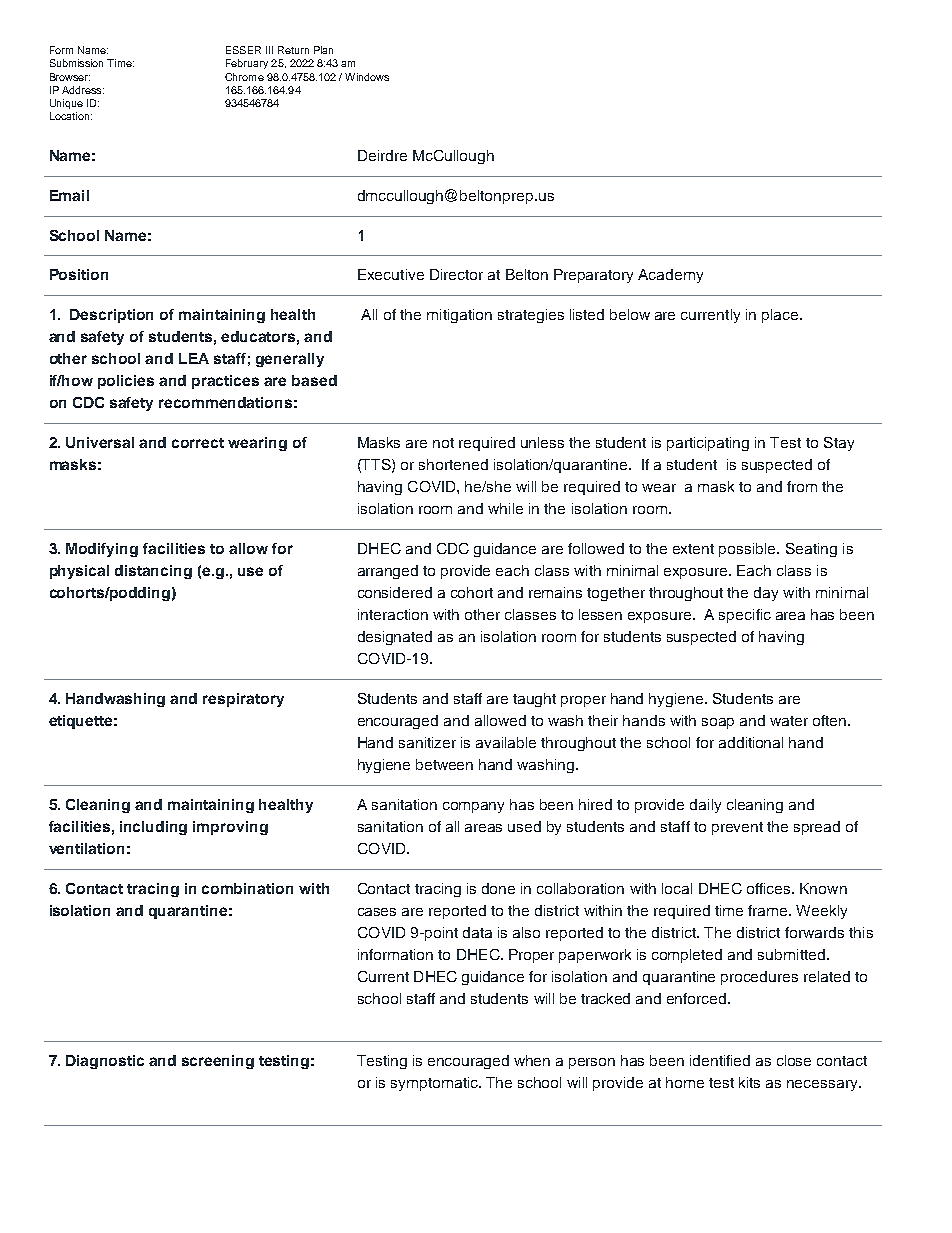 This page has width=952, height=1233. What do you see at coordinates (244, 77) in the page?
I see `Chrome` at bounding box center [244, 77].
